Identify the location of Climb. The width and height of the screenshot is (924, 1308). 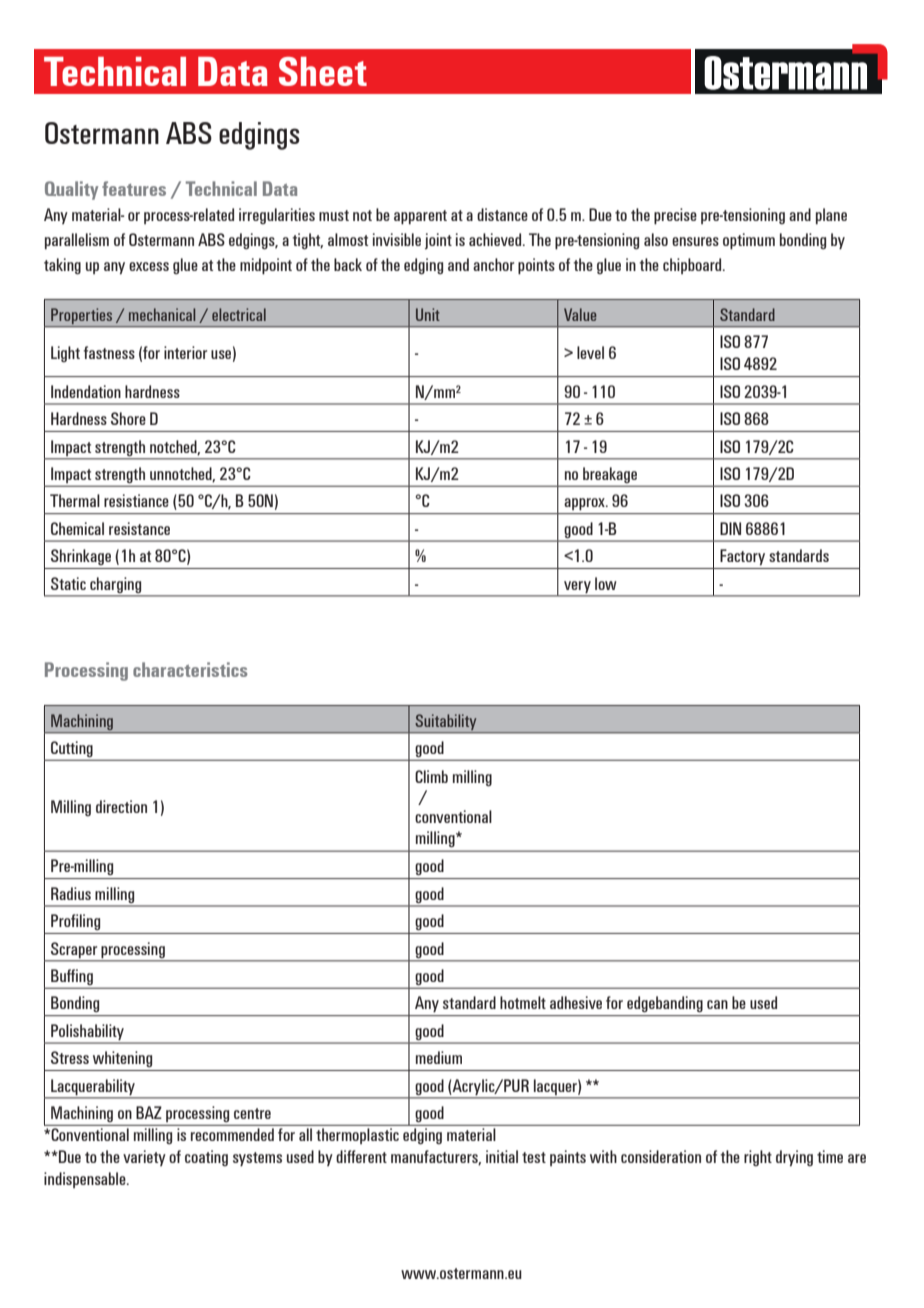
(431, 776).
